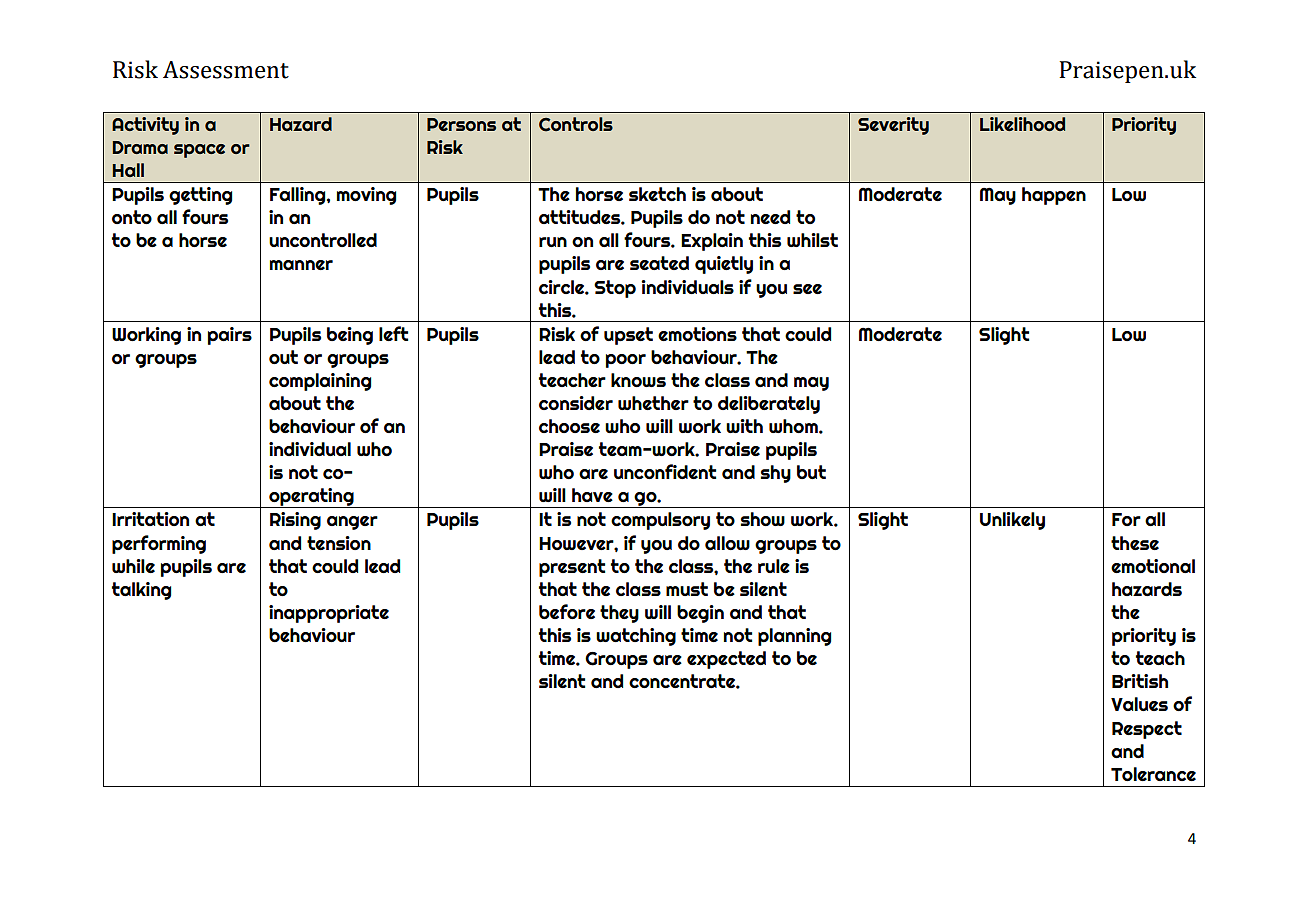  Describe the element at coordinates (1054, 196) in the image. I see `happen` at that location.
